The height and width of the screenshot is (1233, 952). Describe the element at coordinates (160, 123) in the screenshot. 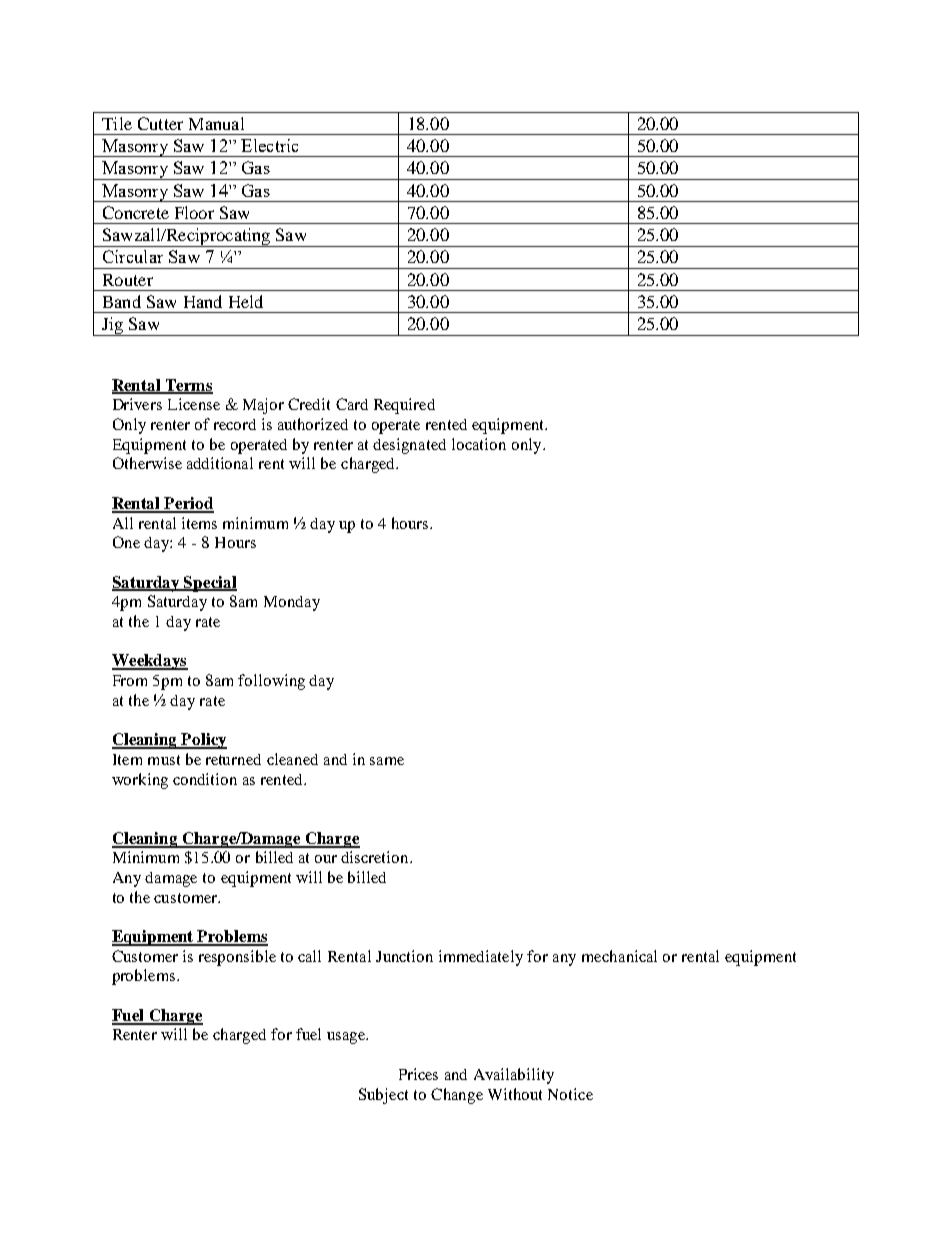

I see `Cutter` at that location.
